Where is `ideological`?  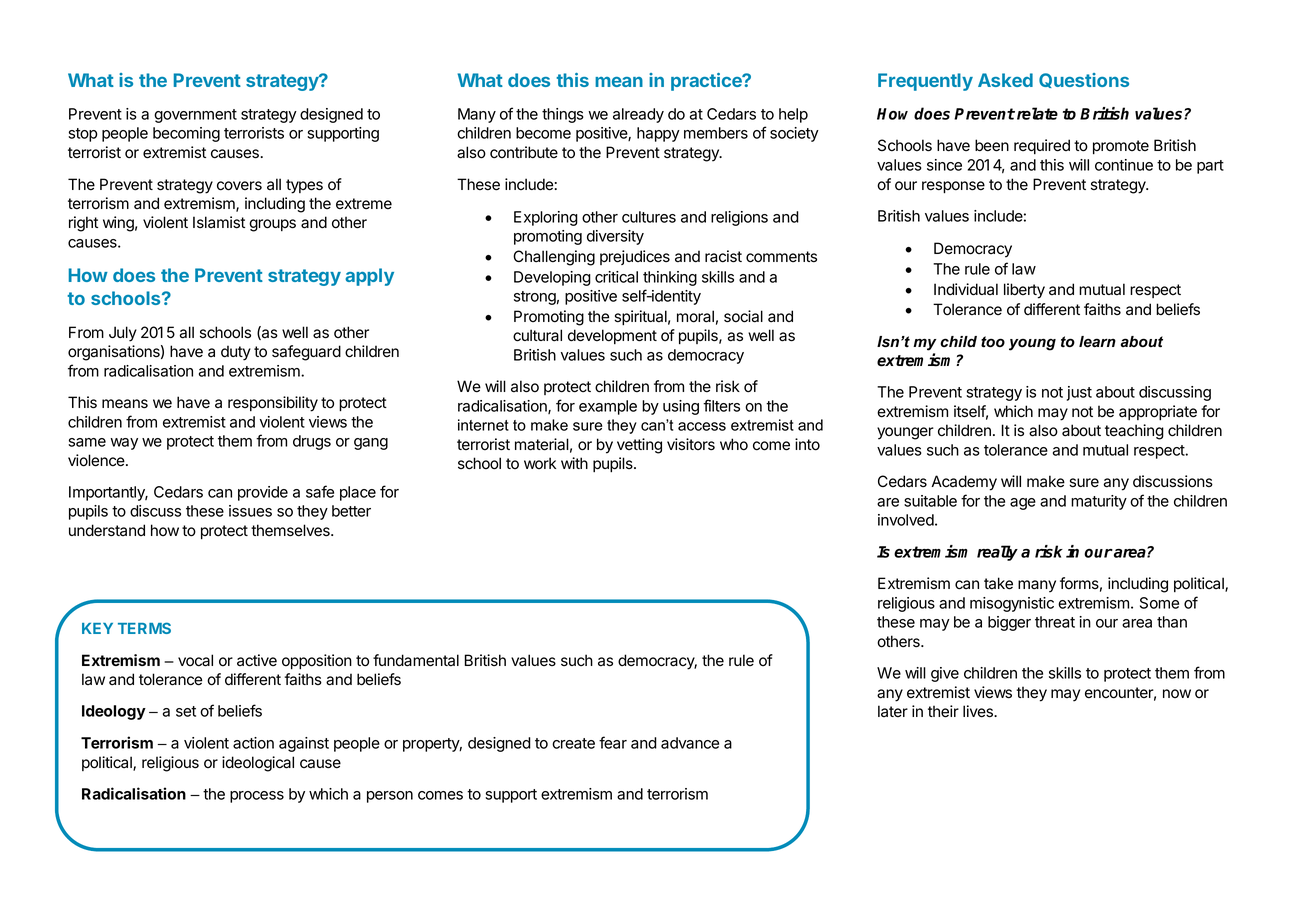 ideological is located at coordinates (258, 764).
